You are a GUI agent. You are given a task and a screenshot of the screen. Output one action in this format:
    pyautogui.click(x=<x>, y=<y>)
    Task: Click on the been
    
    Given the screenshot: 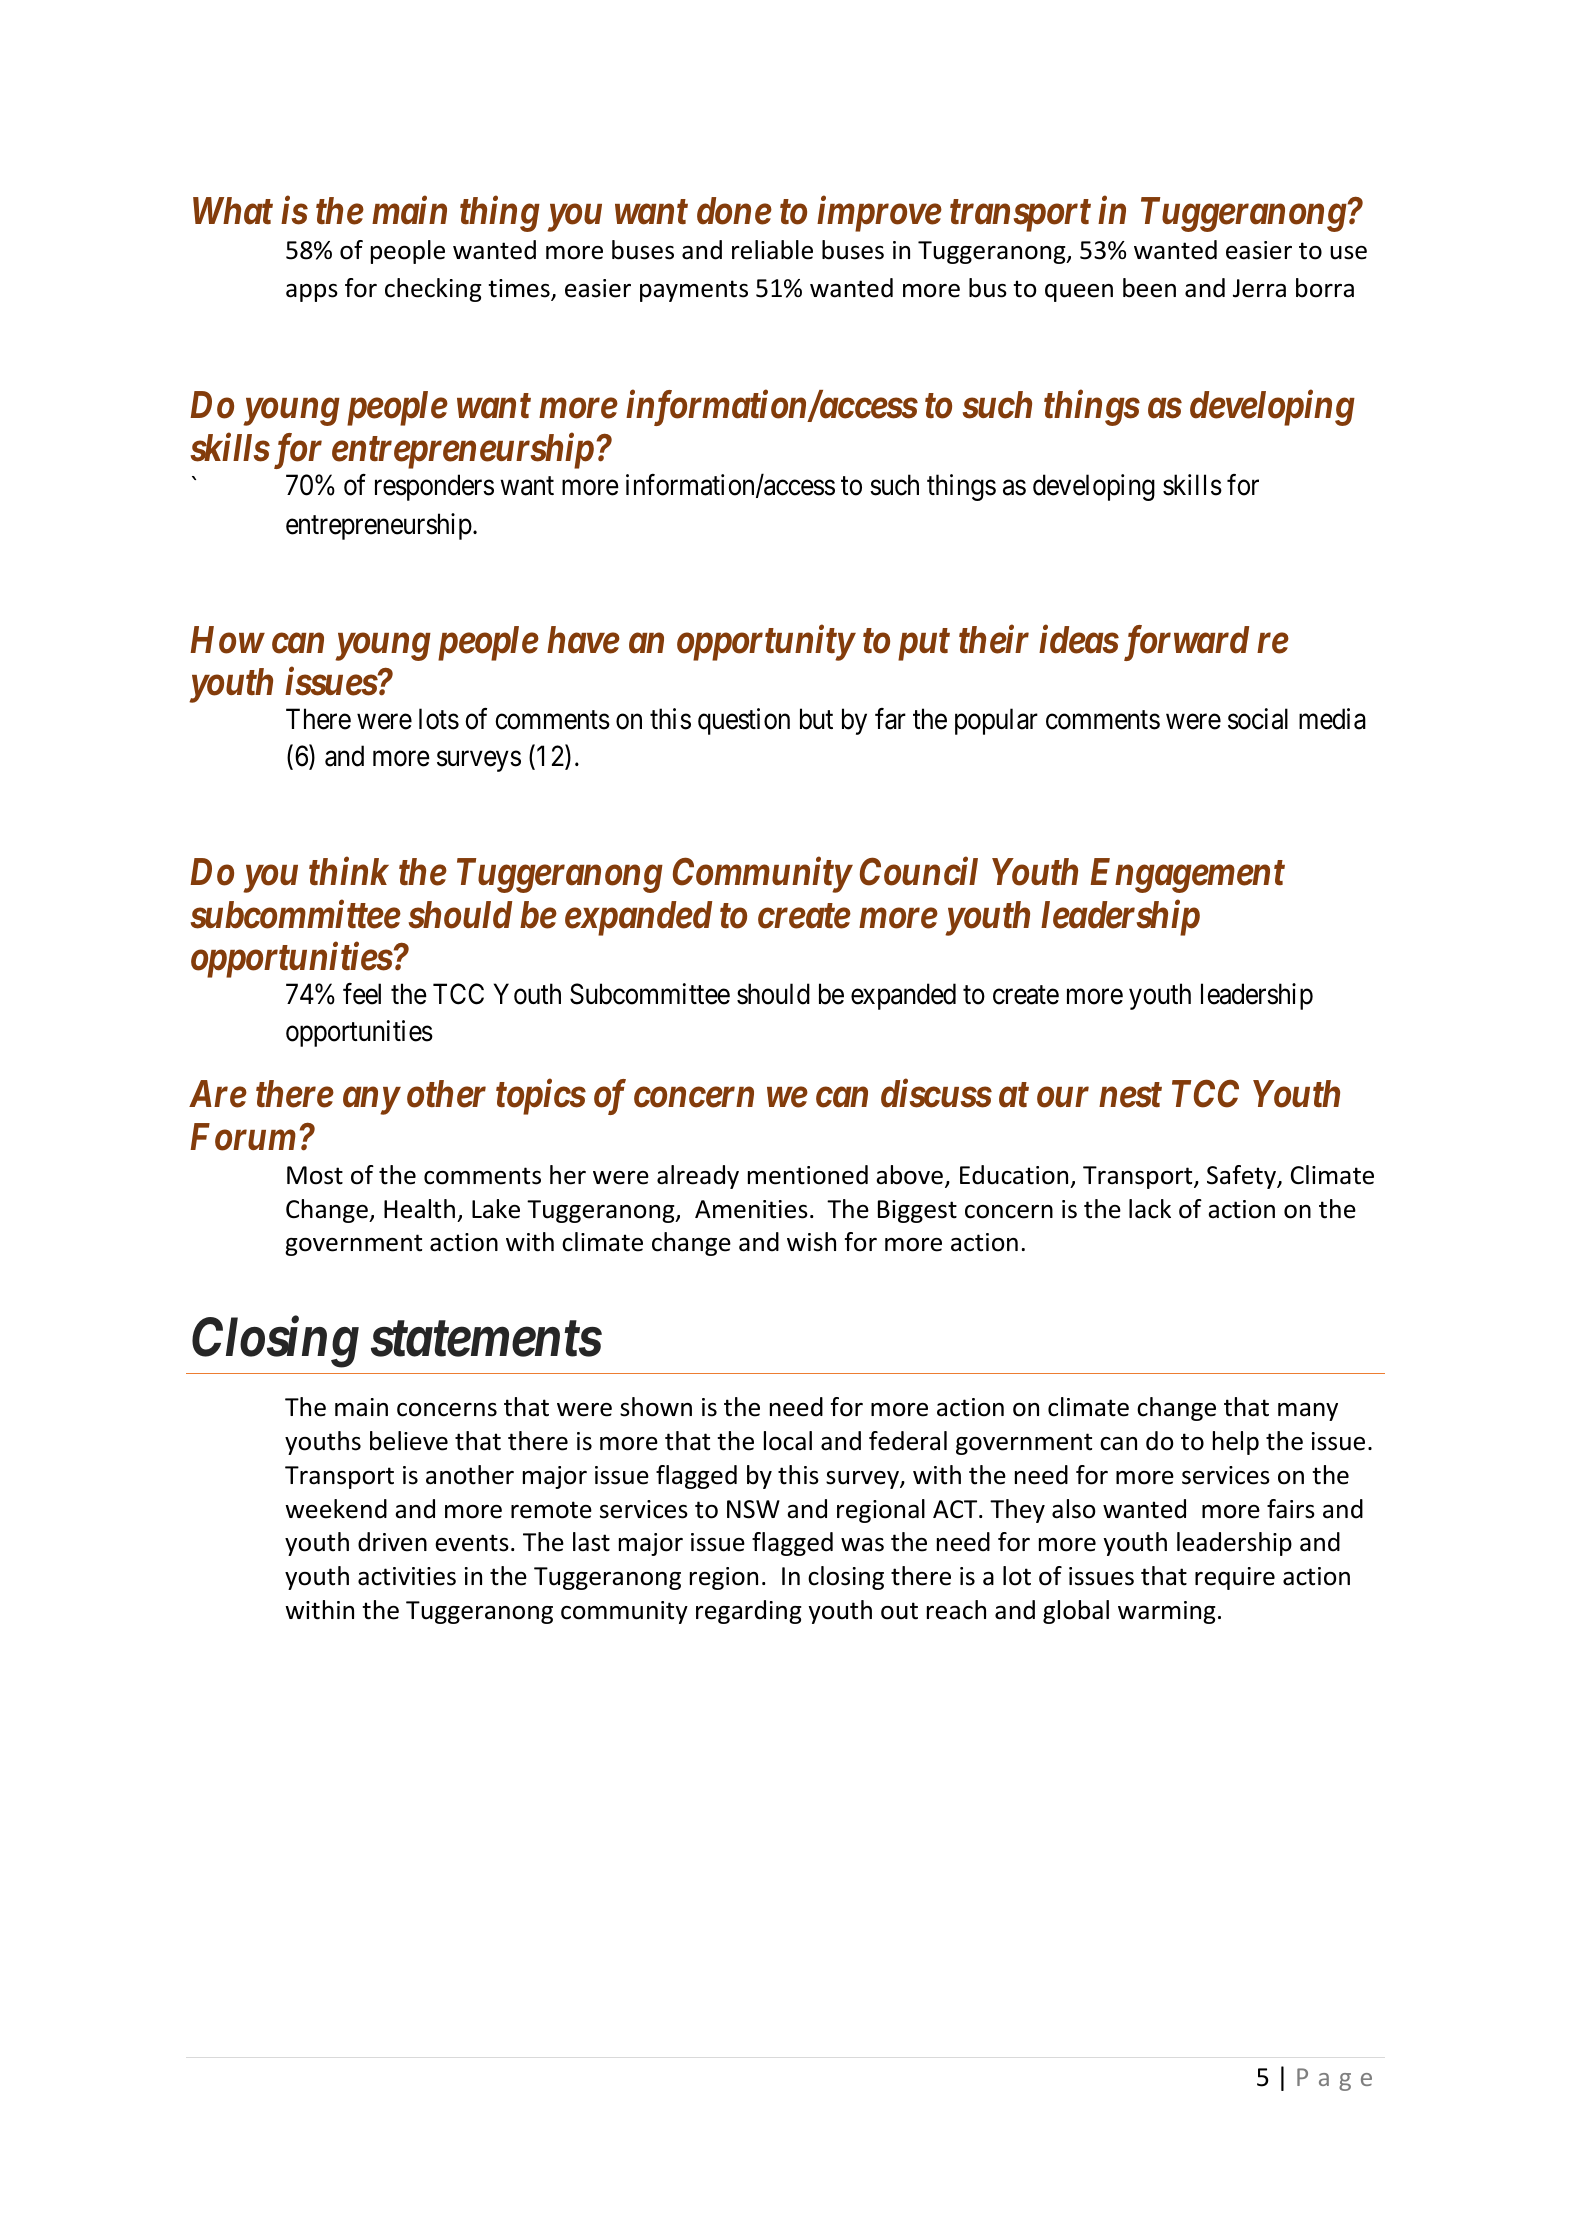 What is the action you would take?
    pyautogui.click(x=1149, y=288)
